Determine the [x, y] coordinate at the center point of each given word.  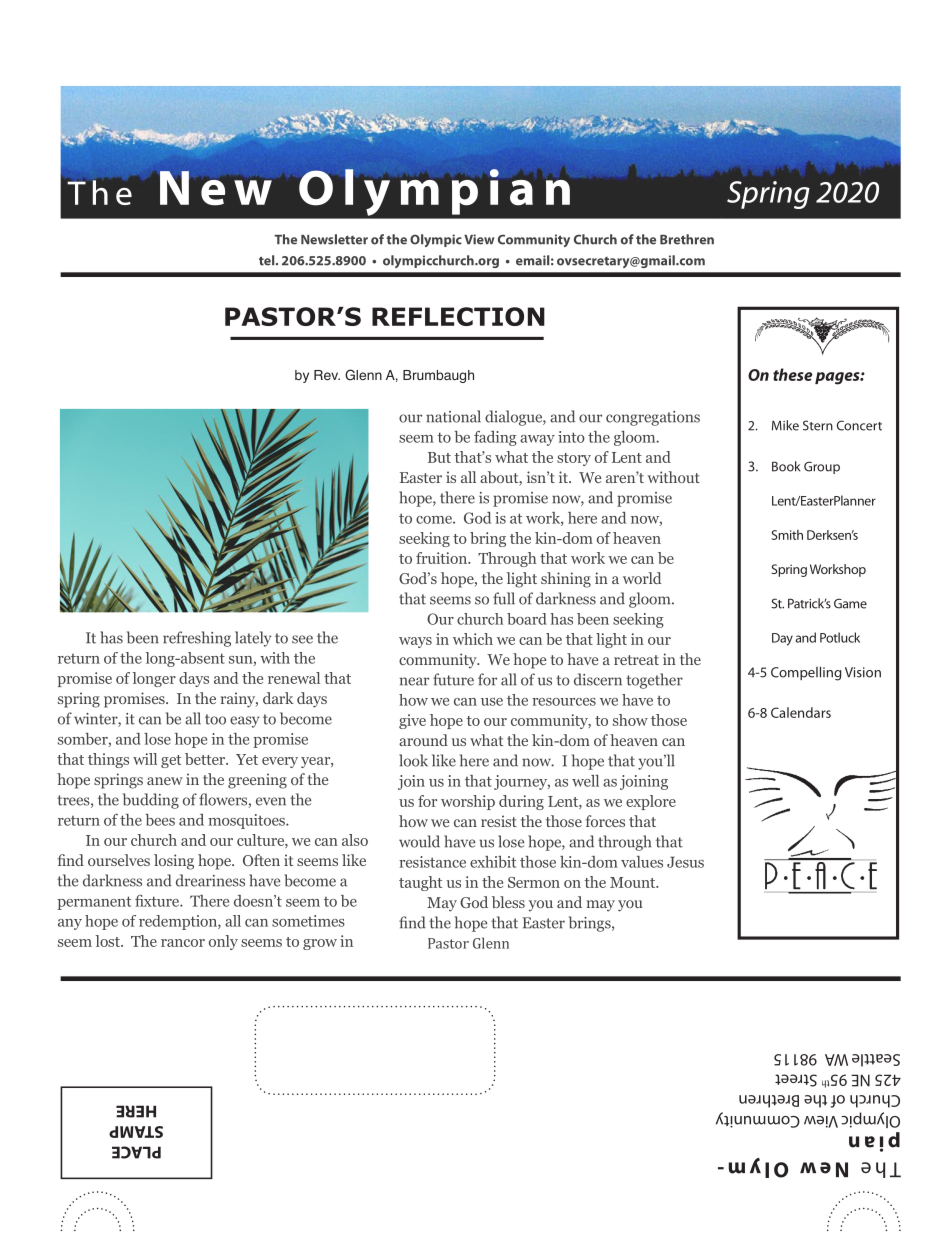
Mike [785, 425]
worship [468, 802]
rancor [183, 943]
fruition [442, 558]
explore [651, 802]
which [473, 639]
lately [253, 639]
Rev [327, 375]
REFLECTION [458, 316]
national [453, 416]
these [792, 374]
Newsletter [334, 239]
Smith [787, 535]
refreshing [197, 639]
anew [165, 781]
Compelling [806, 673]
